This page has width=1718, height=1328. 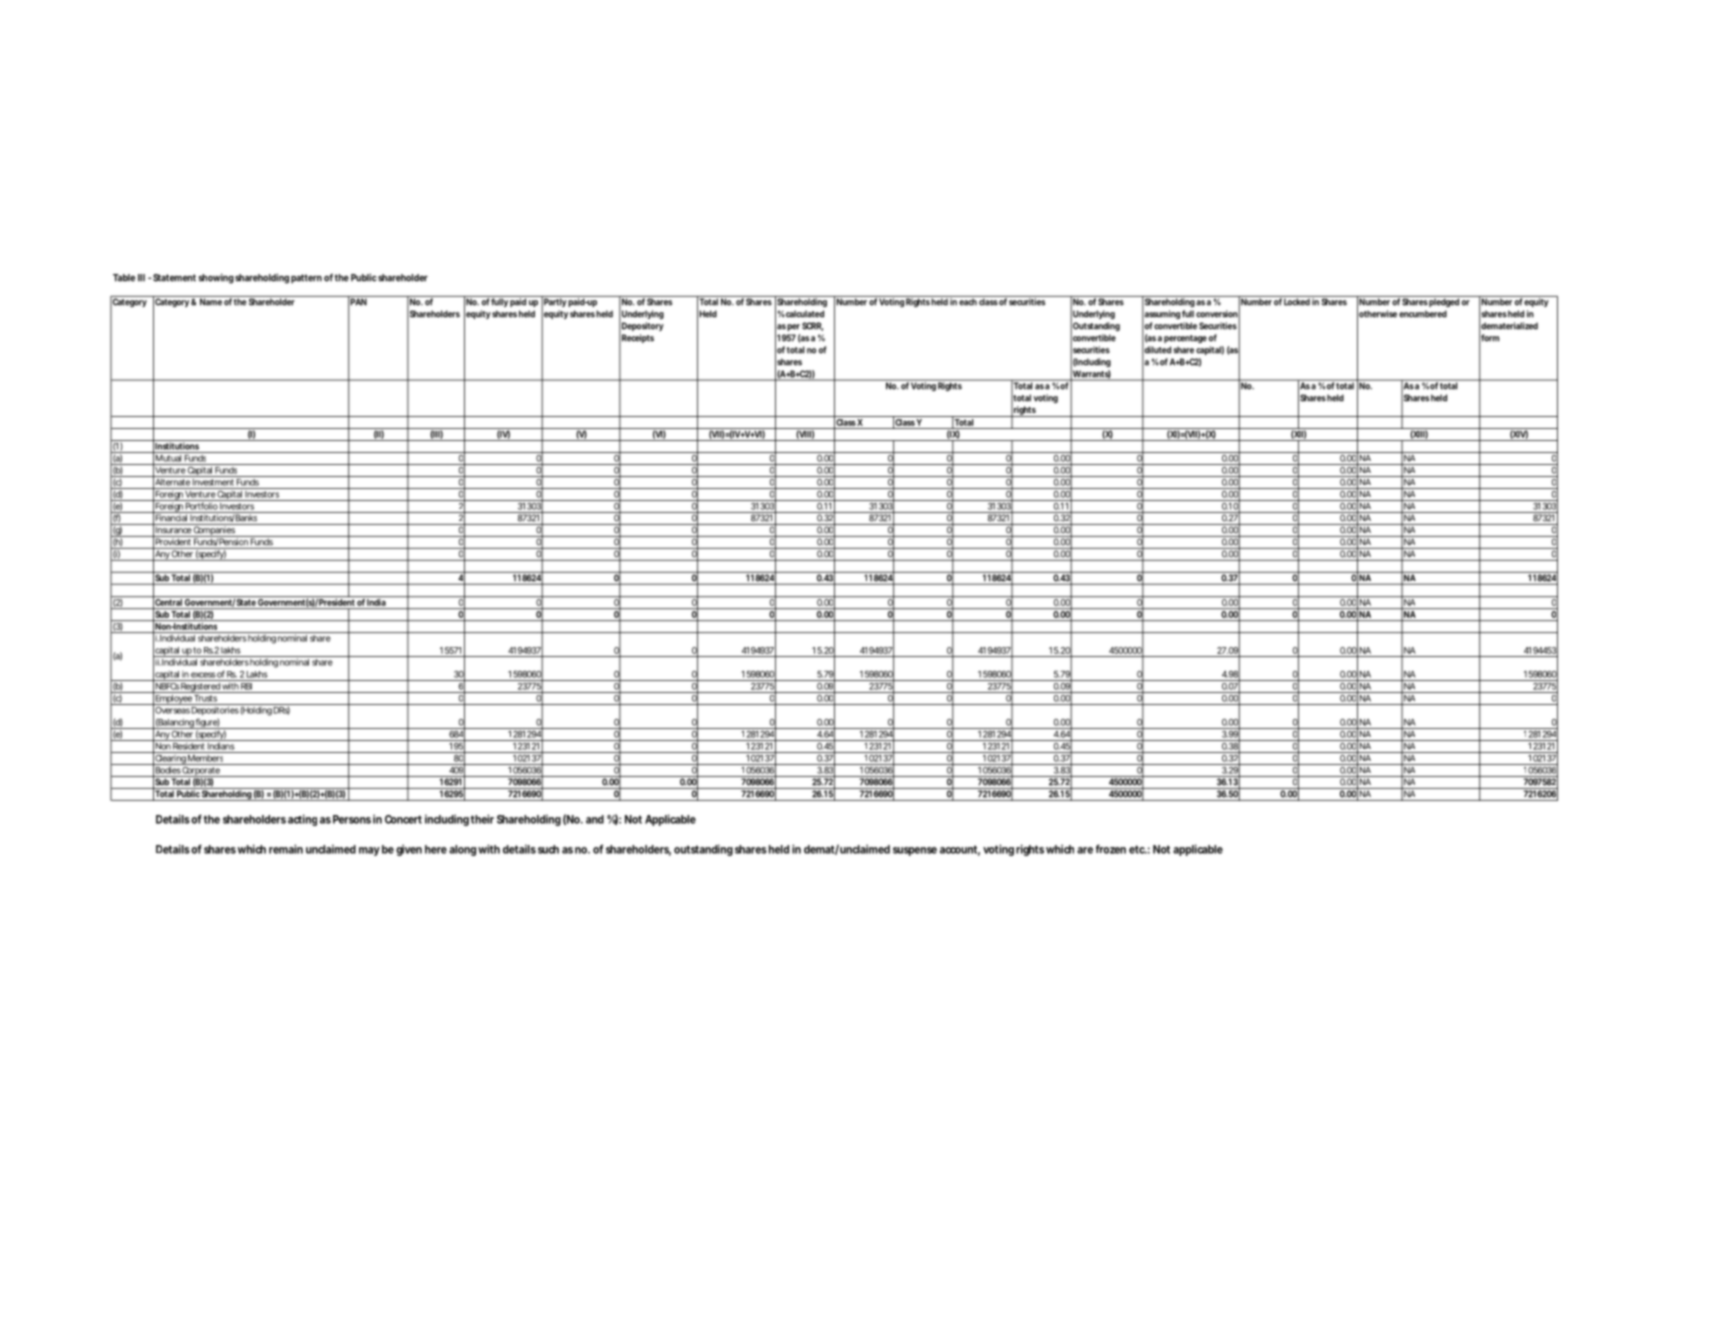 I want to click on frozen, so click(x=1111, y=849).
